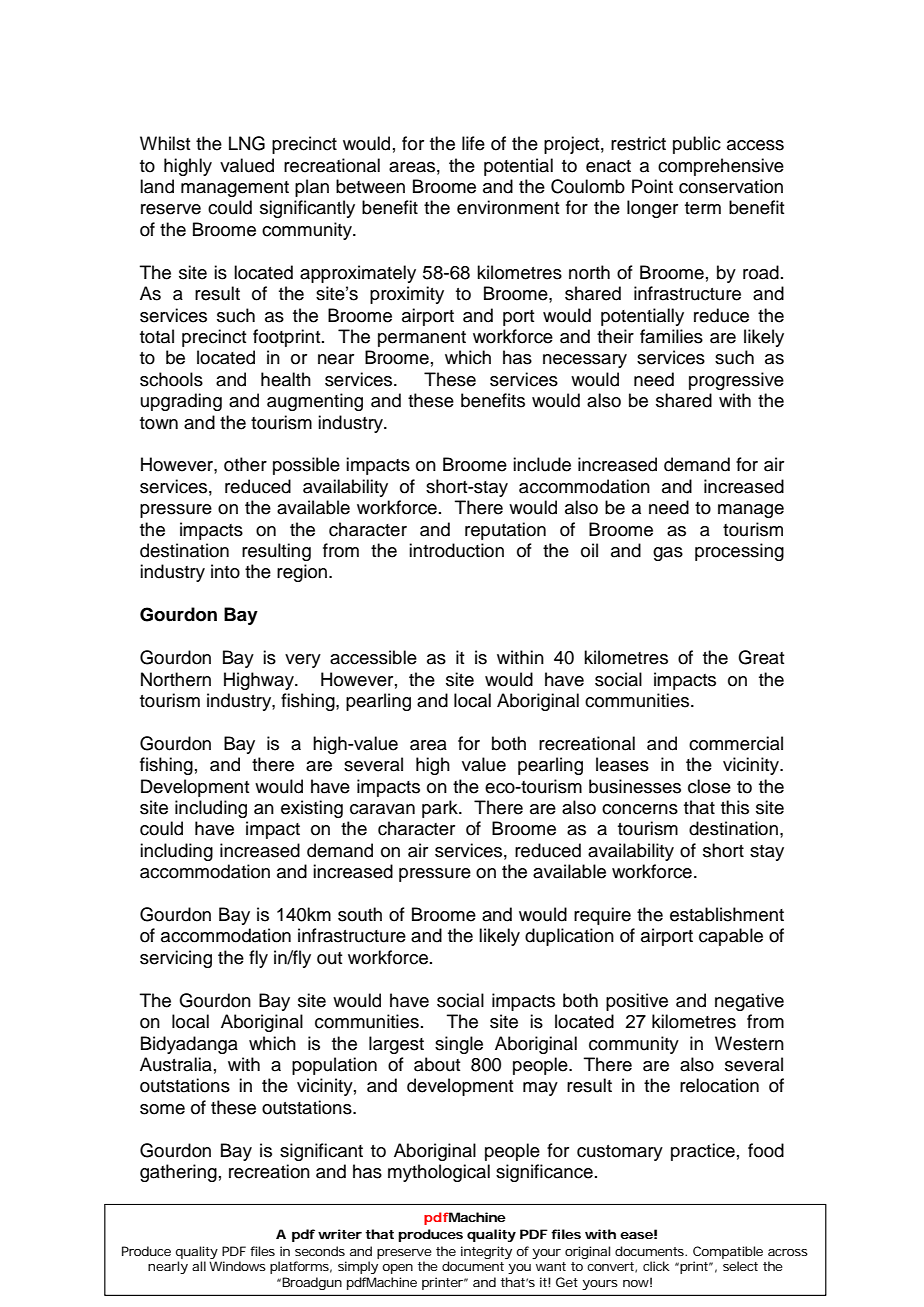 The image size is (924, 1307). I want to click on life, so click(473, 143).
